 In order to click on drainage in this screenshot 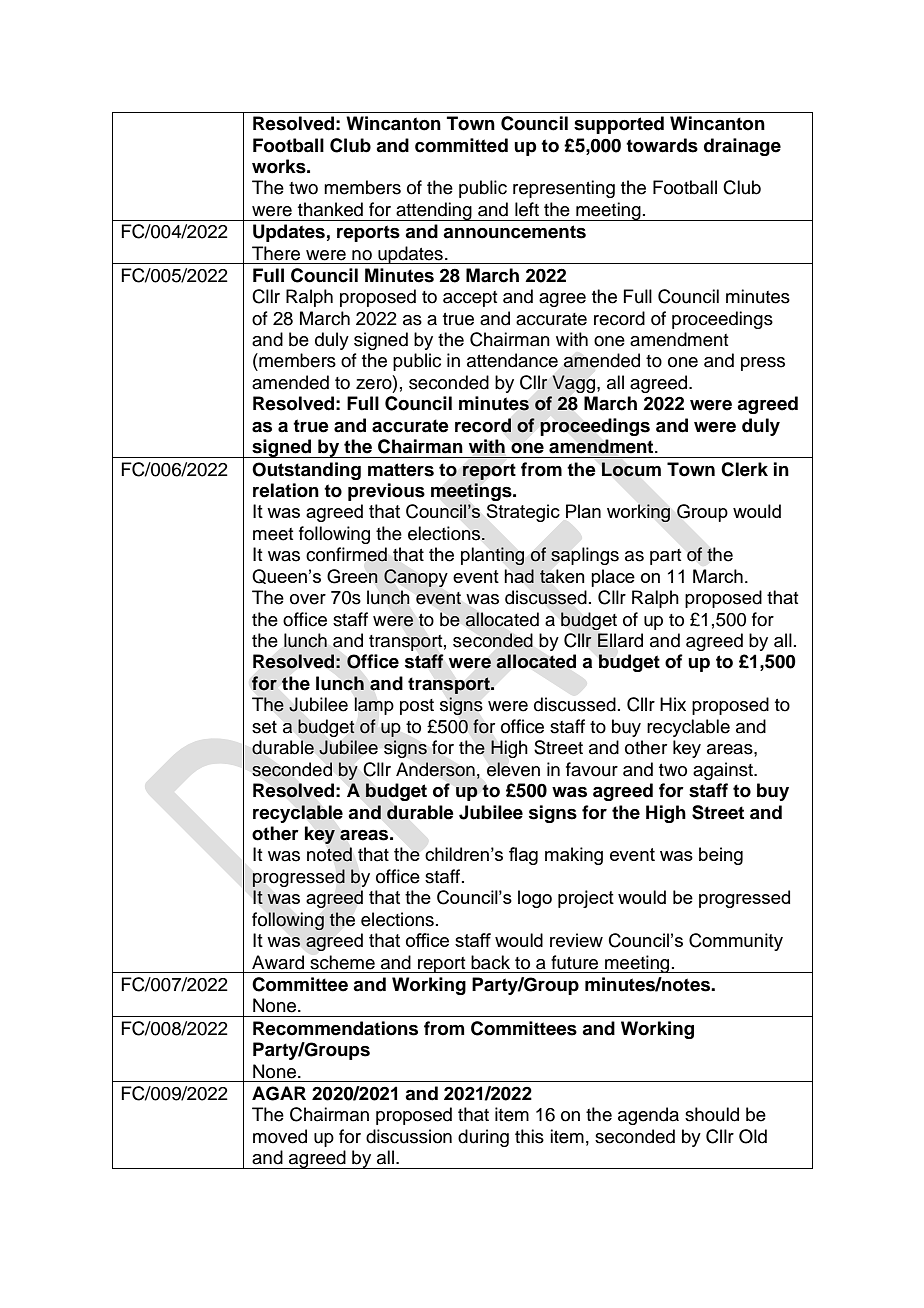, I will do `click(742, 147)`.
